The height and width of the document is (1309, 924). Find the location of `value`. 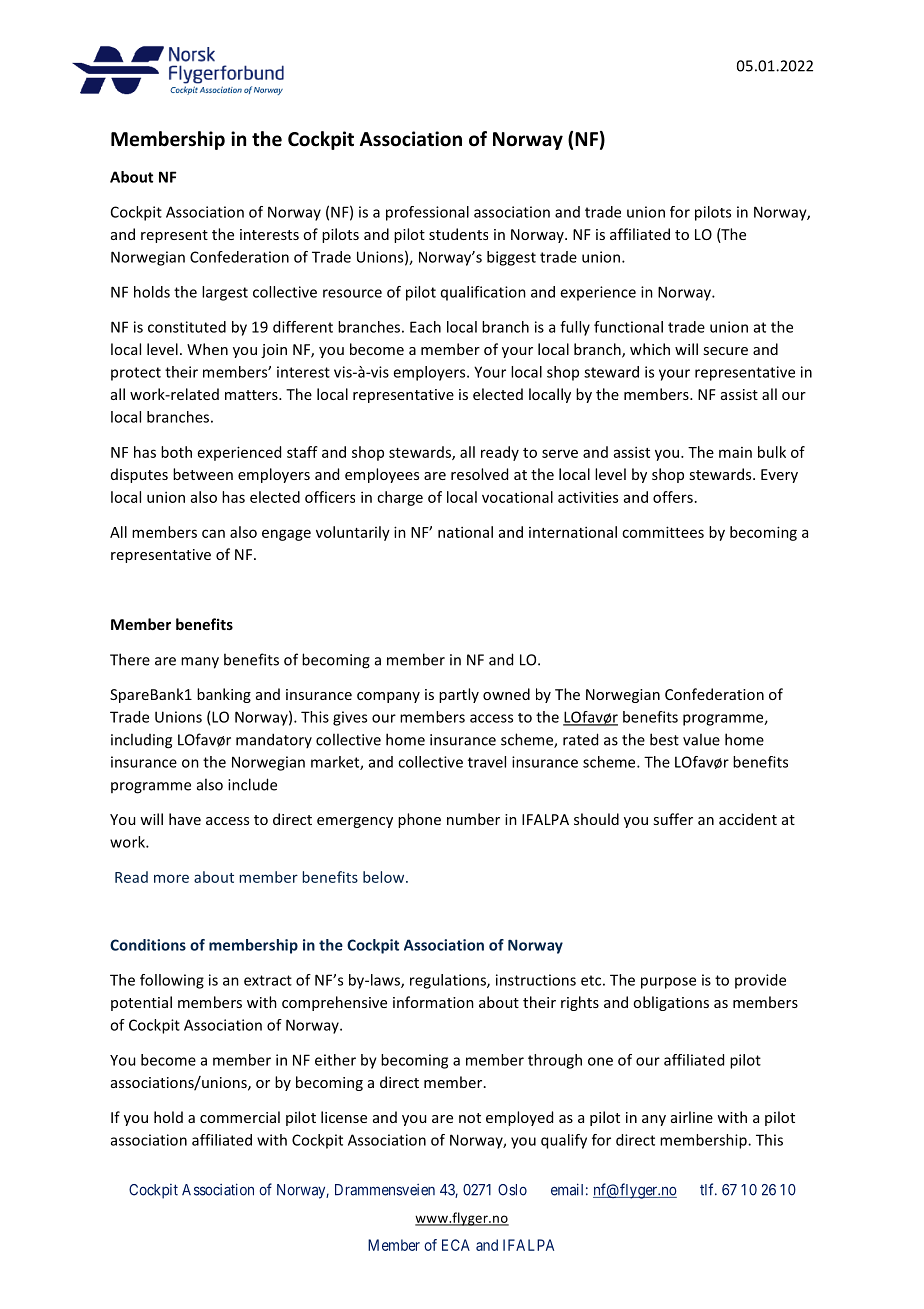

value is located at coordinates (701, 739).
